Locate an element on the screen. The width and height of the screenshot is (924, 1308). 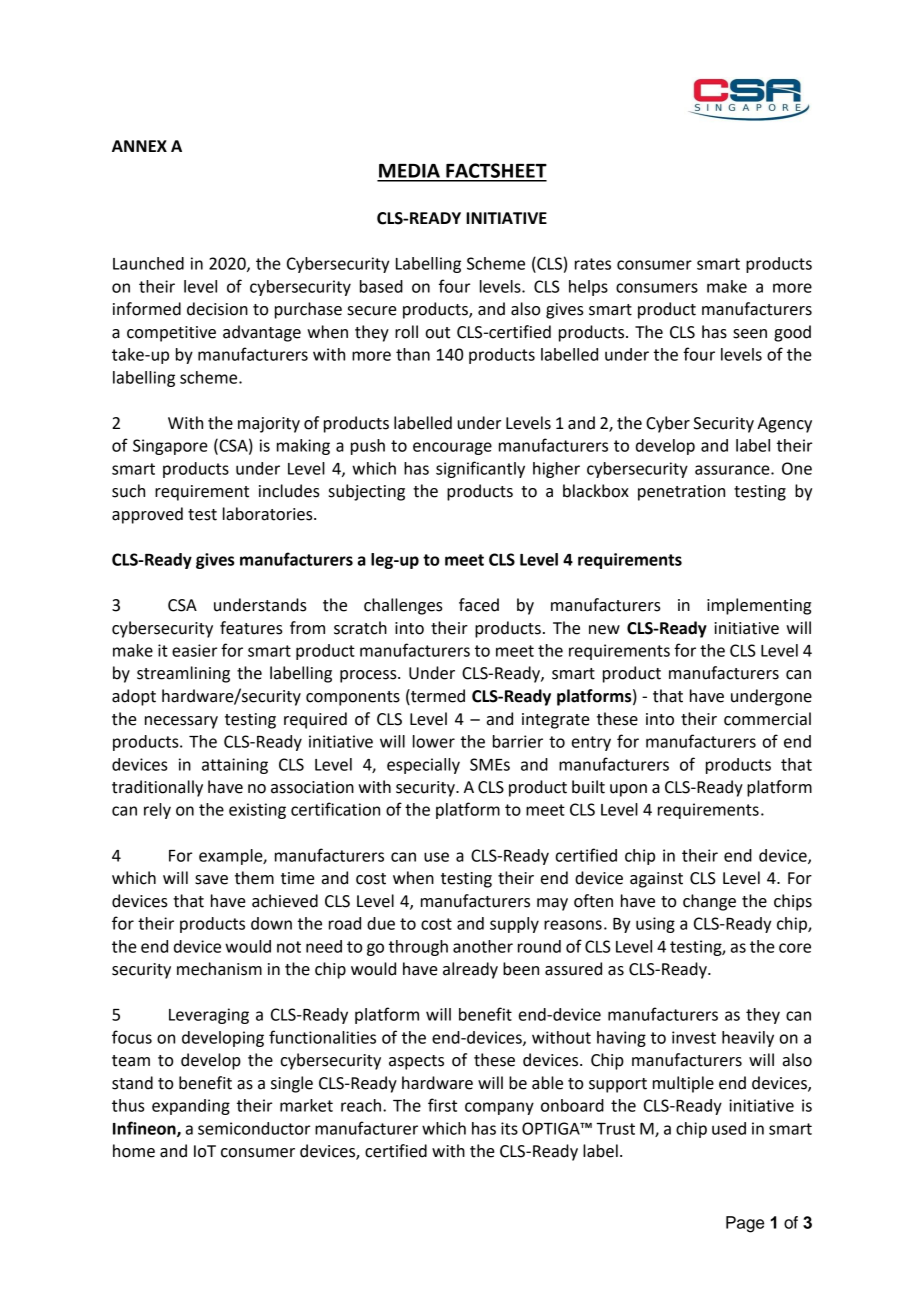
save is located at coordinates (211, 880).
